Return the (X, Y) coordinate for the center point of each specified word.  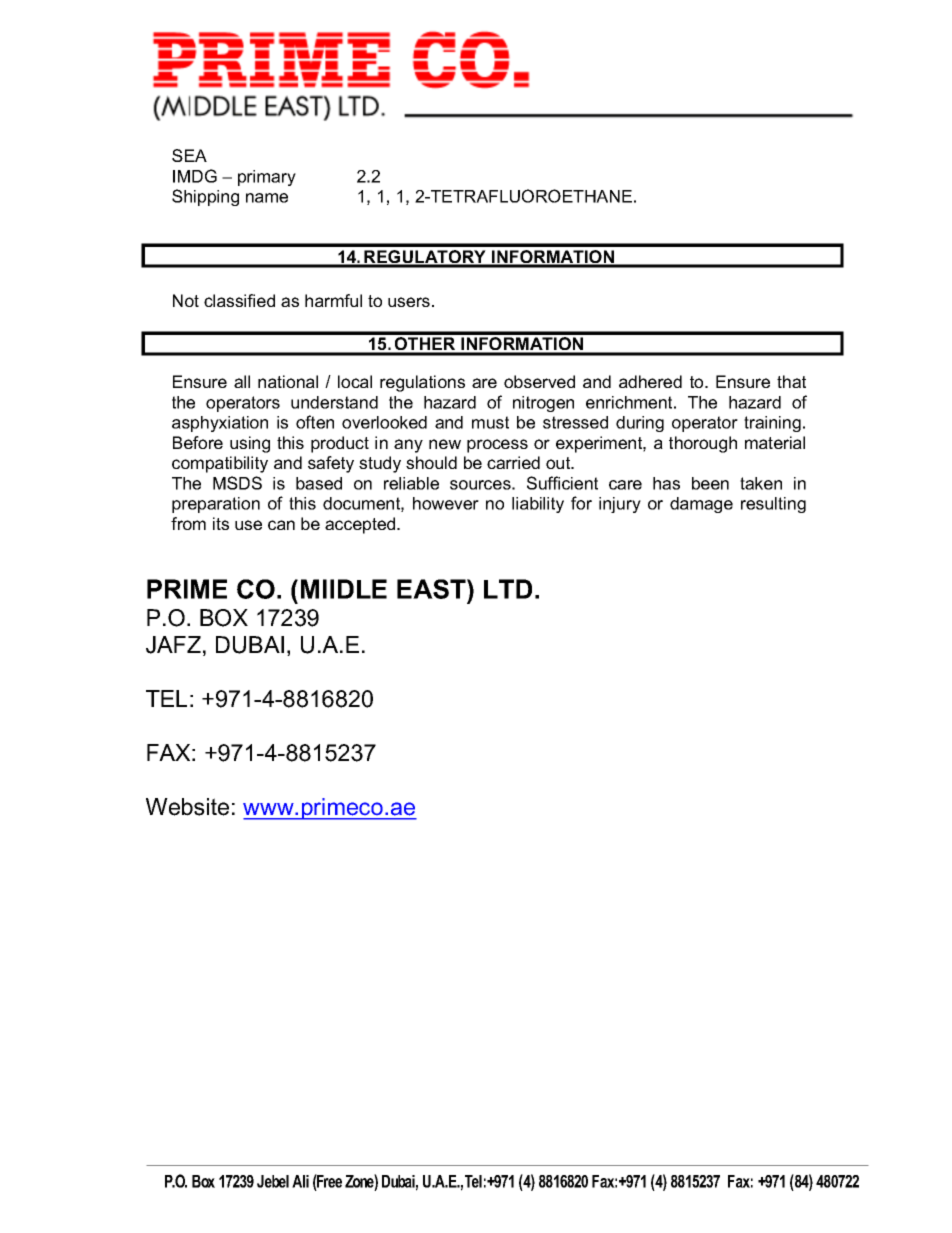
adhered (650, 381)
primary (267, 178)
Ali (300, 1181)
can (281, 525)
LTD (508, 589)
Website (187, 807)
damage (701, 505)
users (409, 302)
